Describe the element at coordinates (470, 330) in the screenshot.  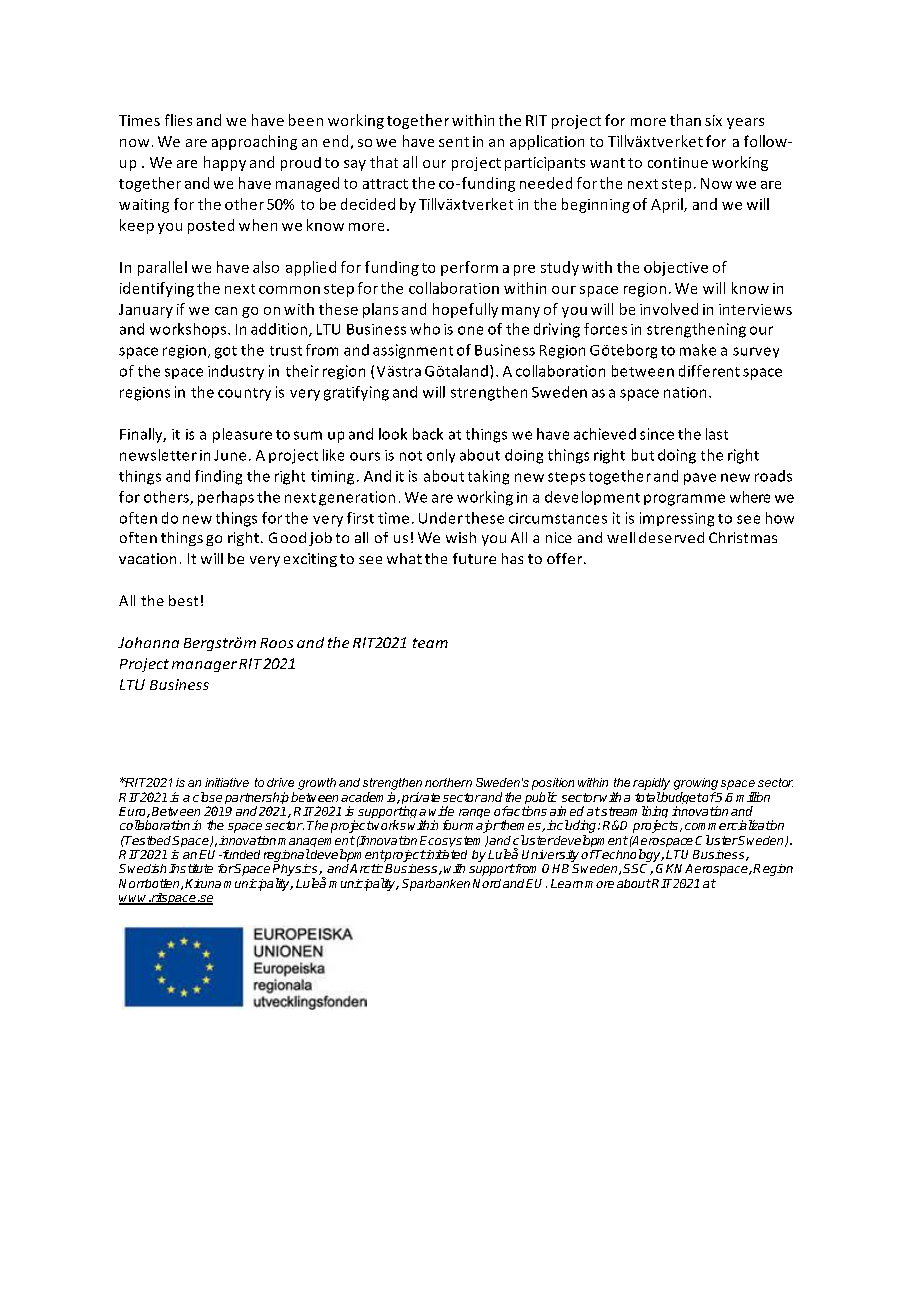
I see `one` at that location.
